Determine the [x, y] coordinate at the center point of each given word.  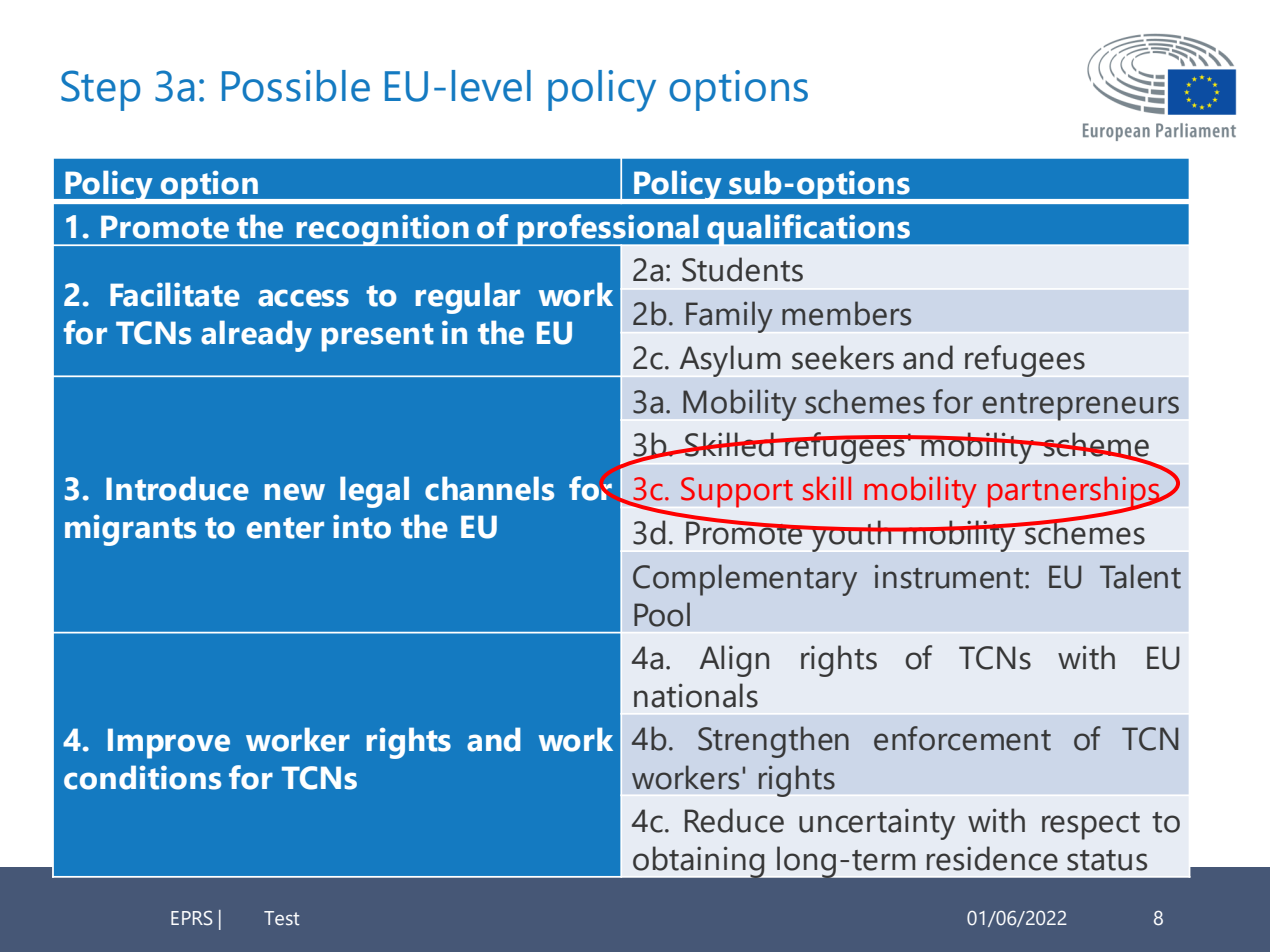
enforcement [962, 738]
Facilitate [175, 294]
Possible [296, 86]
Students [742, 269]
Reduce [734, 820]
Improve [169, 743]
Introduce [177, 488]
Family [729, 317]
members [846, 313]
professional [608, 230]
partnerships [1075, 493]
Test [282, 918]
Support [737, 492]
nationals [696, 695]
